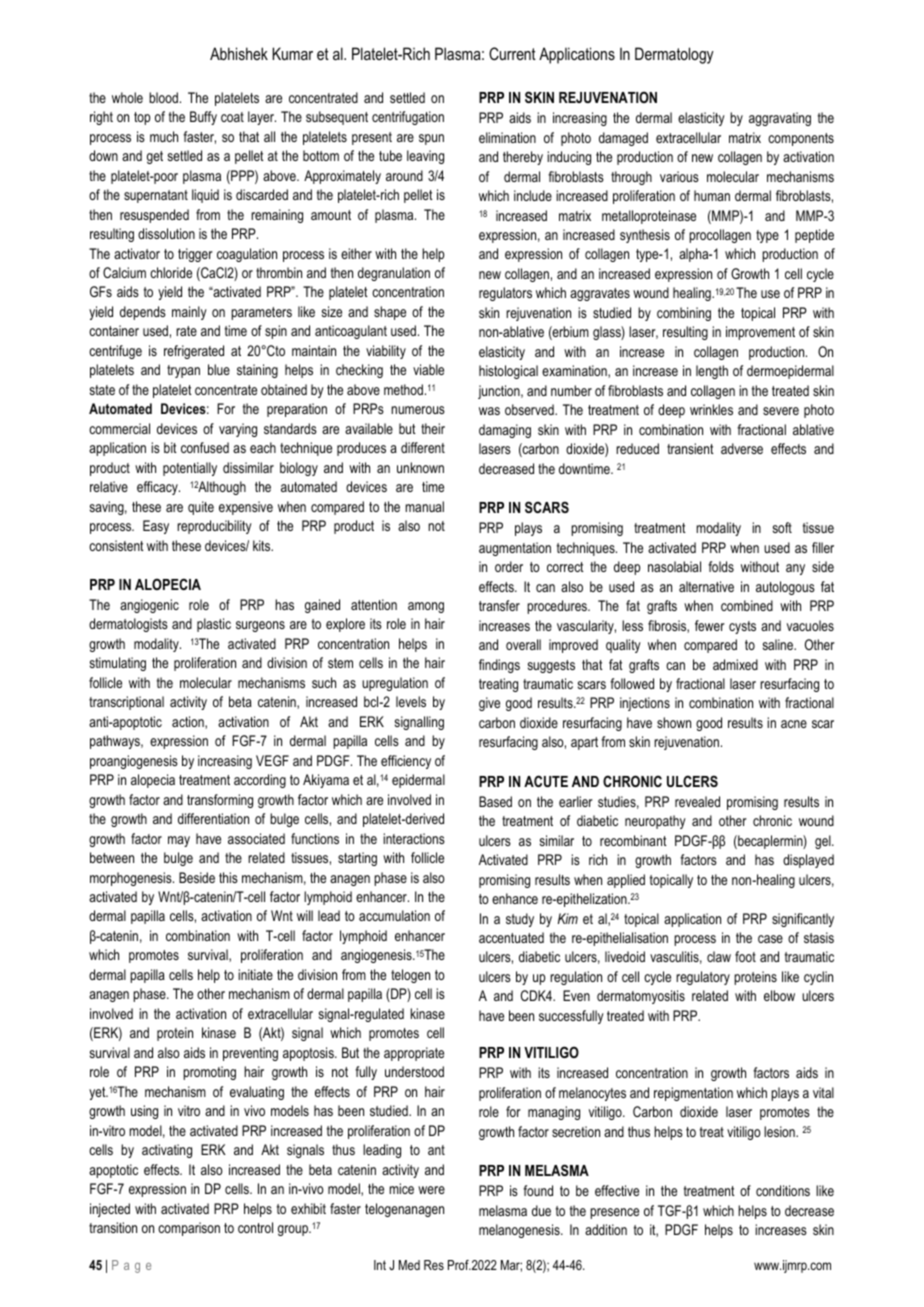 The width and height of the screenshot is (924, 1307). Describe the element at coordinates (420, 467) in the screenshot. I see `unknown` at that location.
